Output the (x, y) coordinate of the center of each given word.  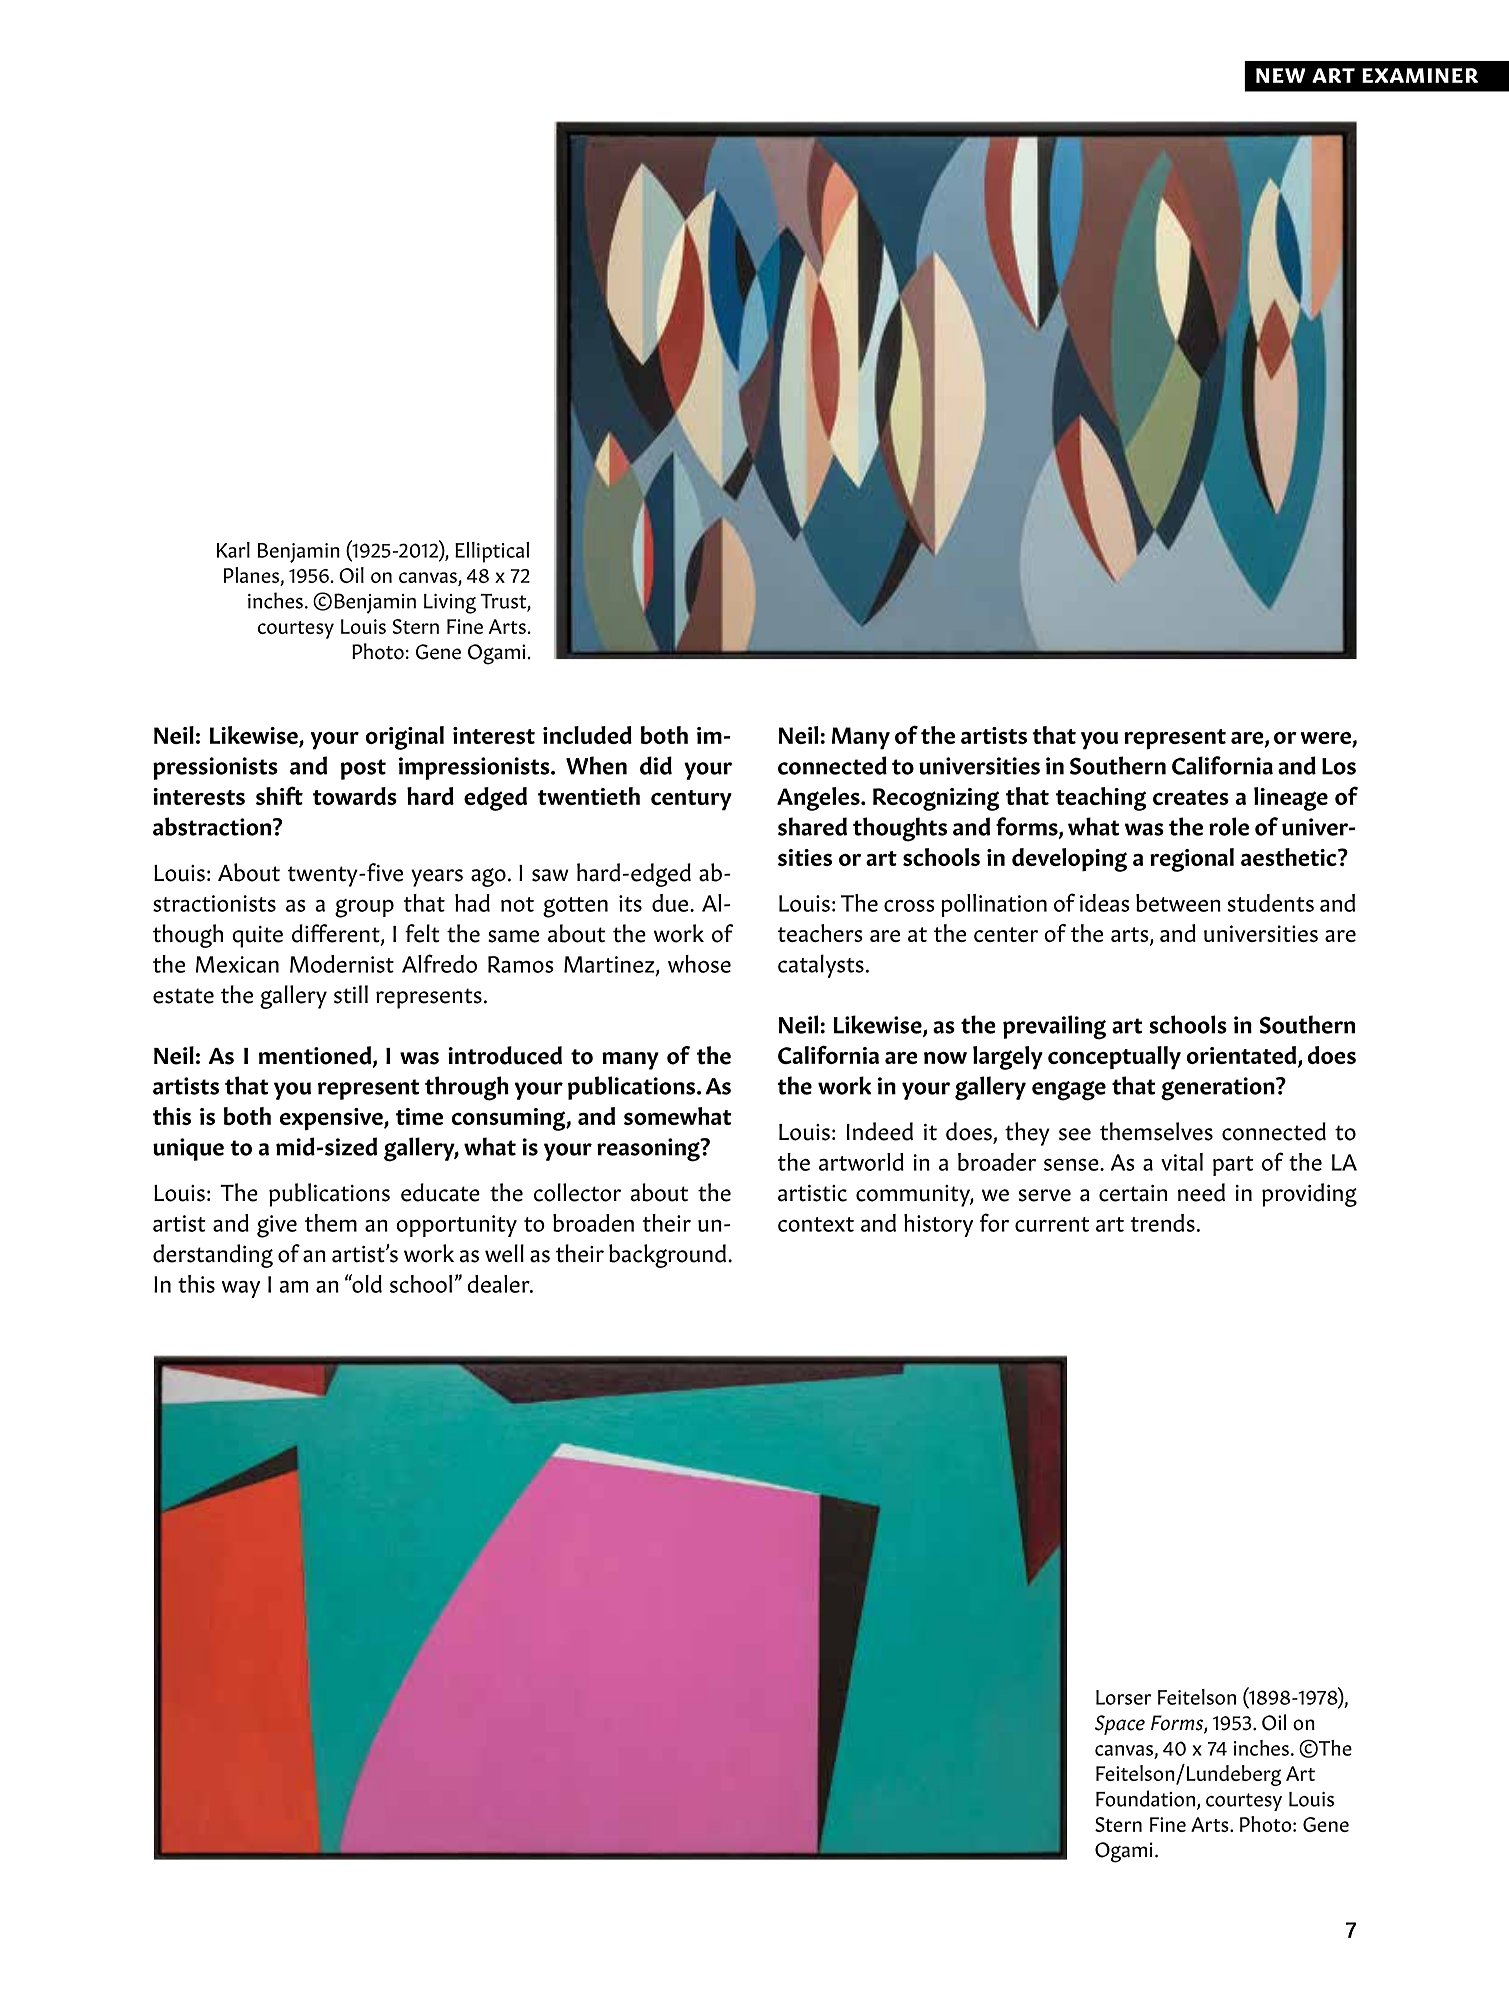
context (816, 1224)
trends (1163, 1223)
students (1271, 903)
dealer (499, 1284)
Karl (233, 550)
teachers (820, 933)
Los (1339, 766)
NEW (1281, 75)
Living (450, 604)
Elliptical (492, 552)
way (241, 1289)
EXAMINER (1420, 75)
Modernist (342, 964)
